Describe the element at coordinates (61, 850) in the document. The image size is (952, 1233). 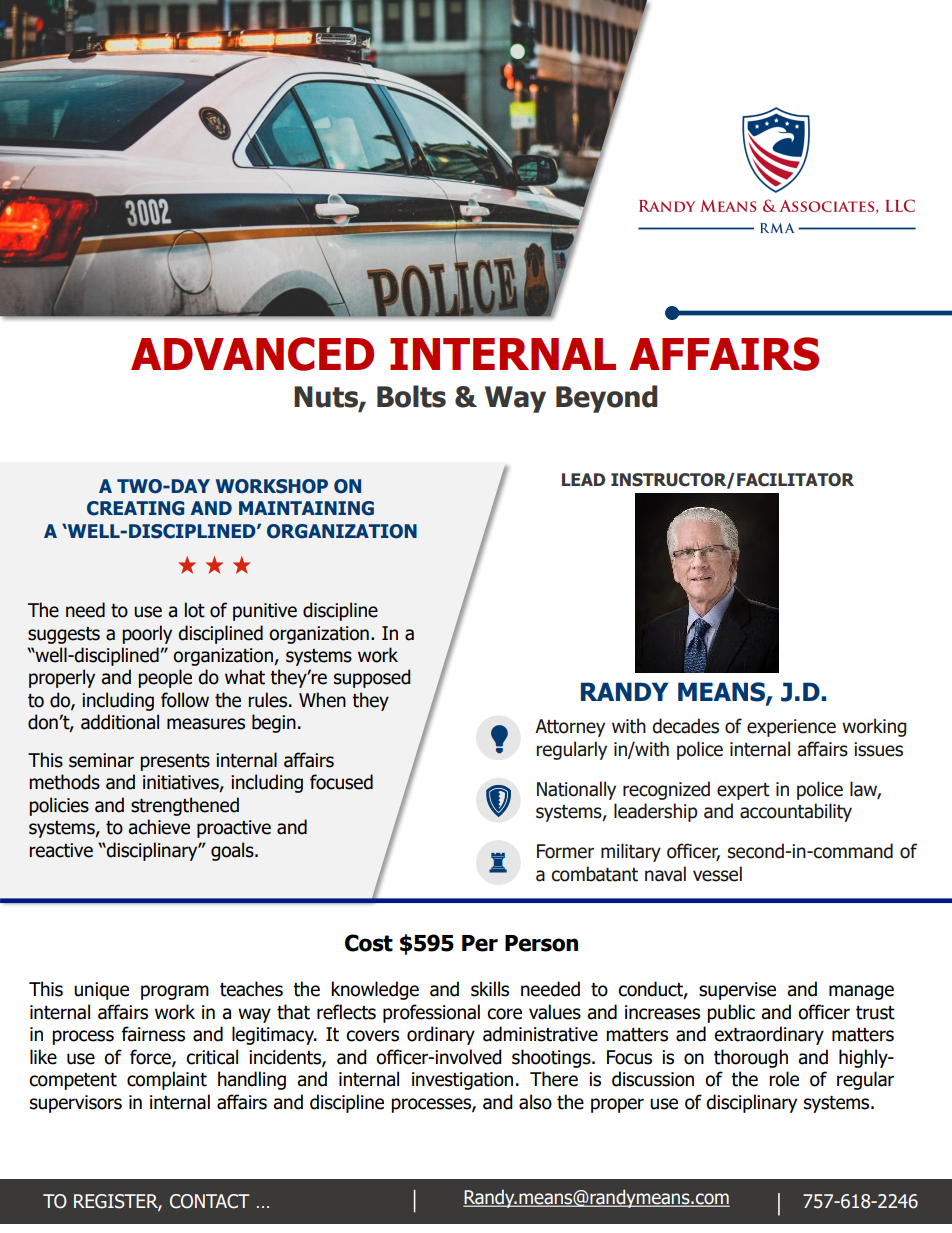
I see `reactive` at that location.
